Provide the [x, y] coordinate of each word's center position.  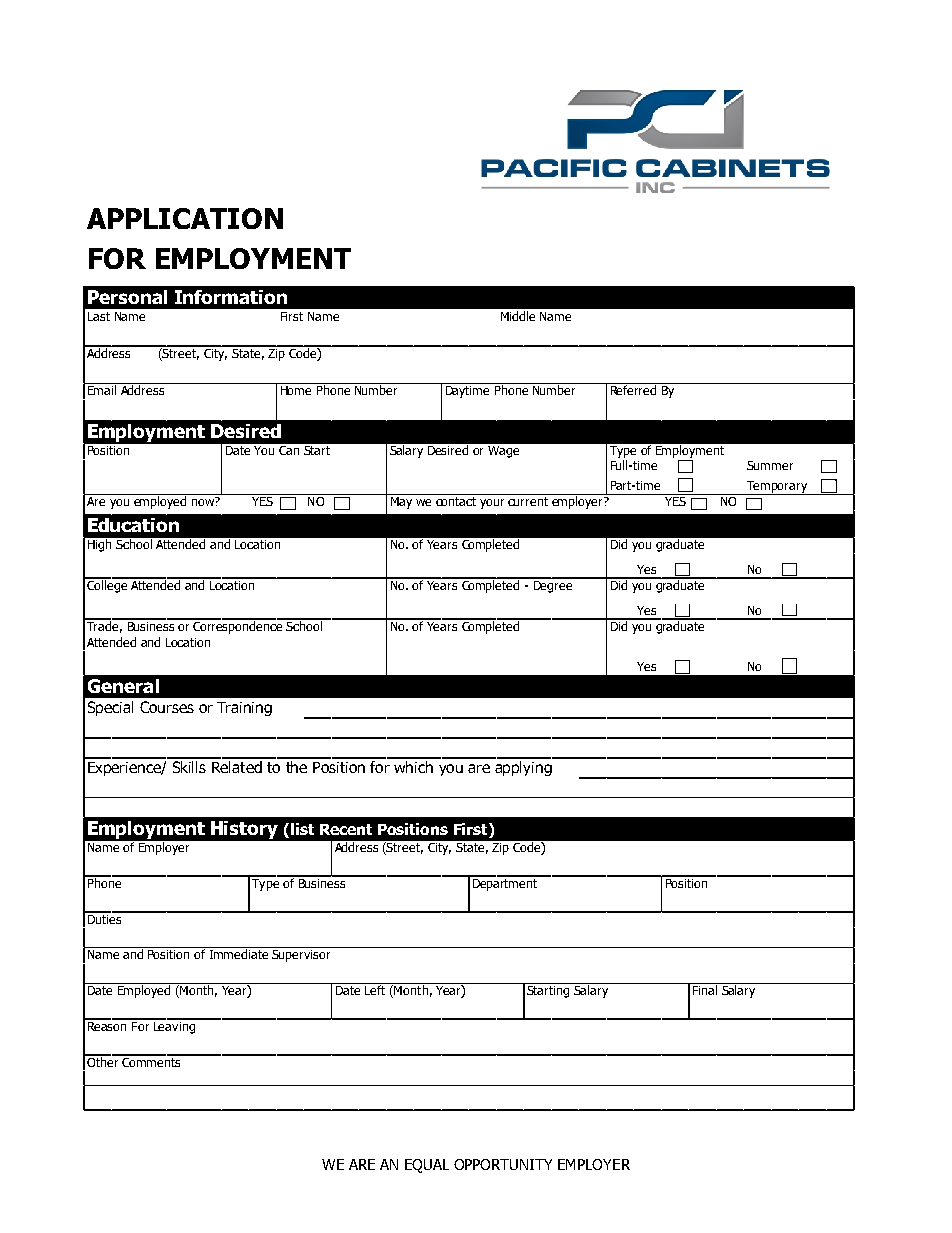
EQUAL [427, 1166]
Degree [553, 585]
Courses [167, 707]
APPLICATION [185, 218]
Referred [633, 389]
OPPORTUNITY [503, 1164]
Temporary [777, 488]
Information [231, 297]
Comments [151, 1061]
